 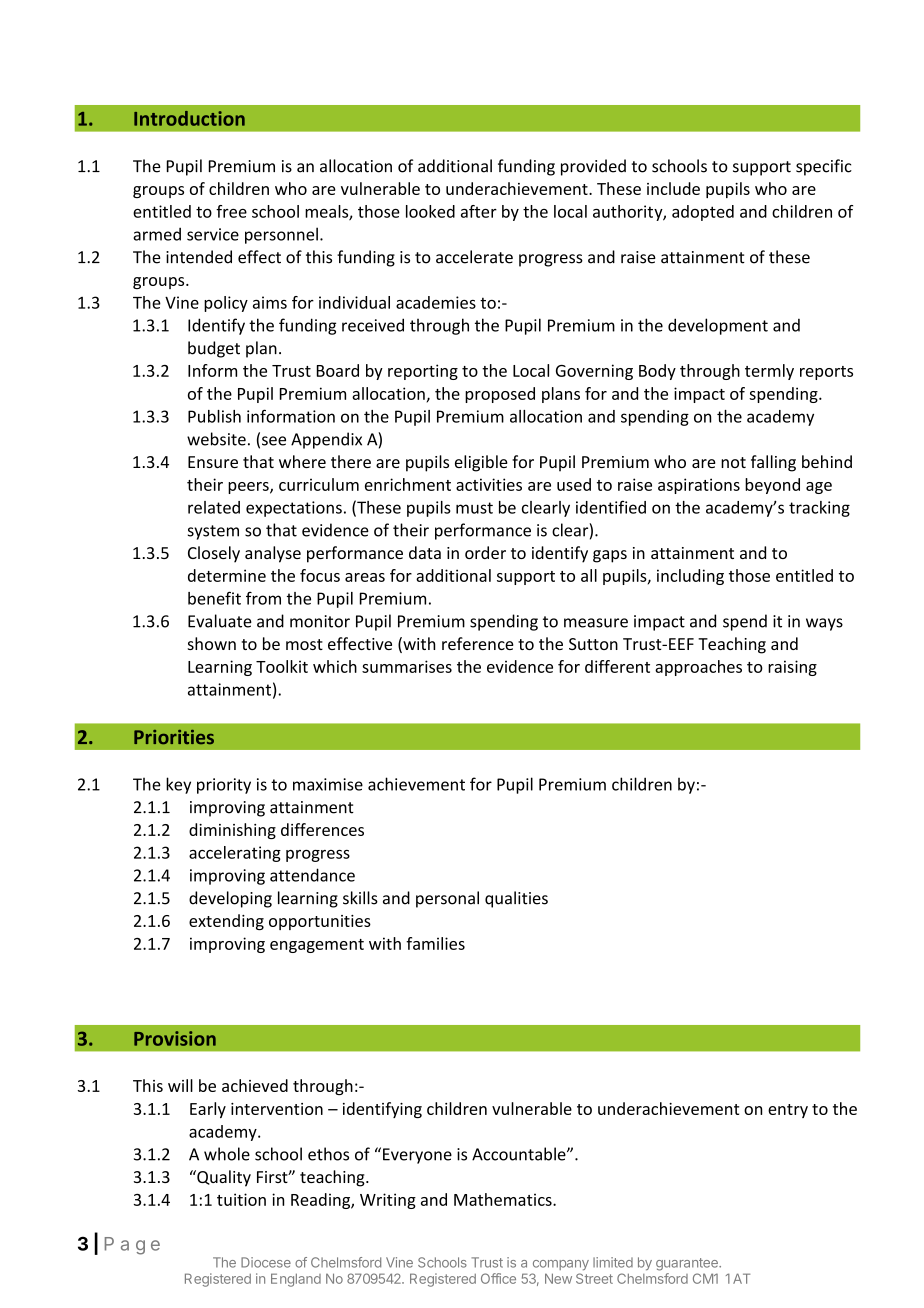 I want to click on extending, so click(x=226, y=922).
